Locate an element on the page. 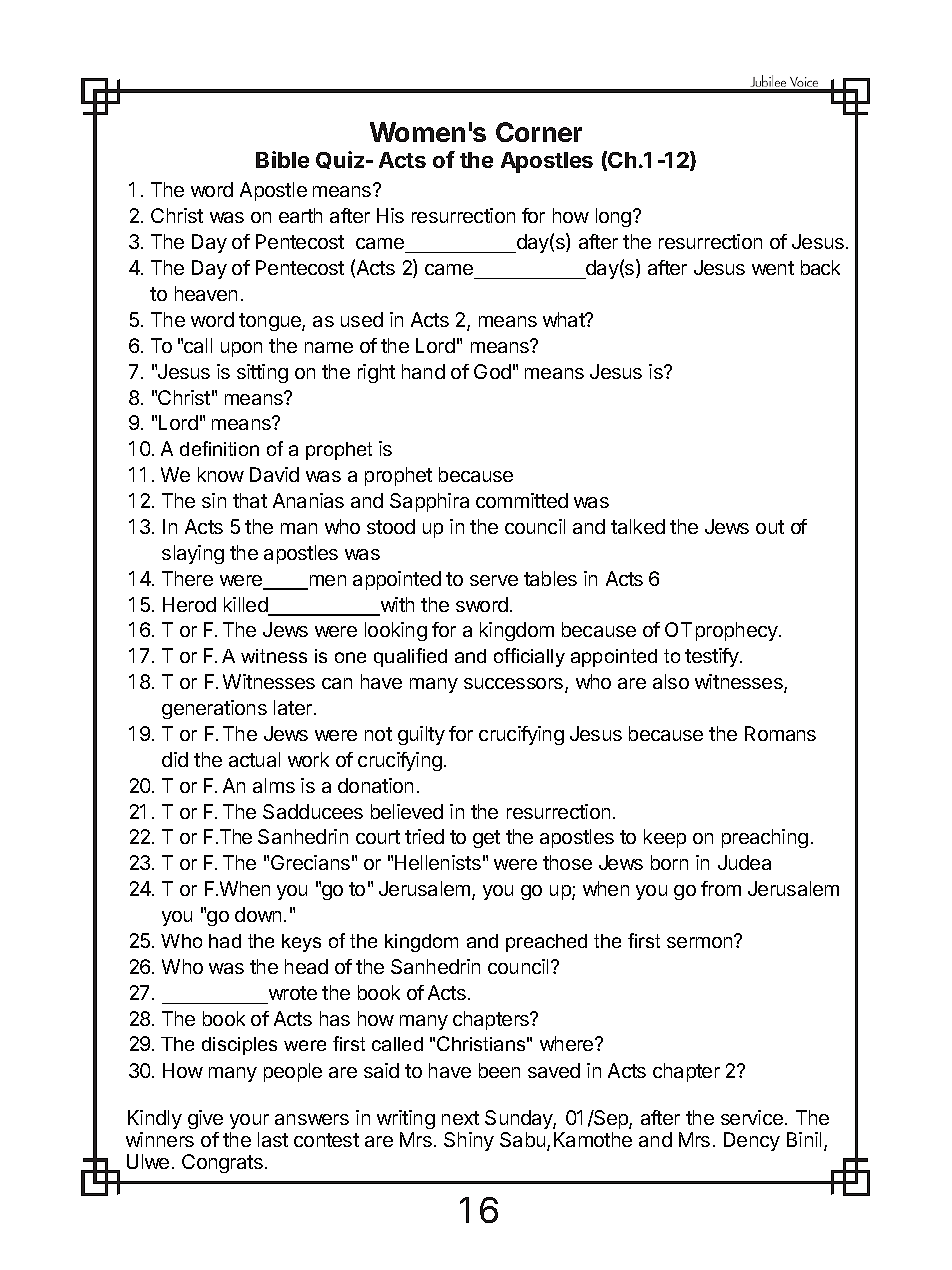 The image size is (952, 1270). out is located at coordinates (770, 527).
